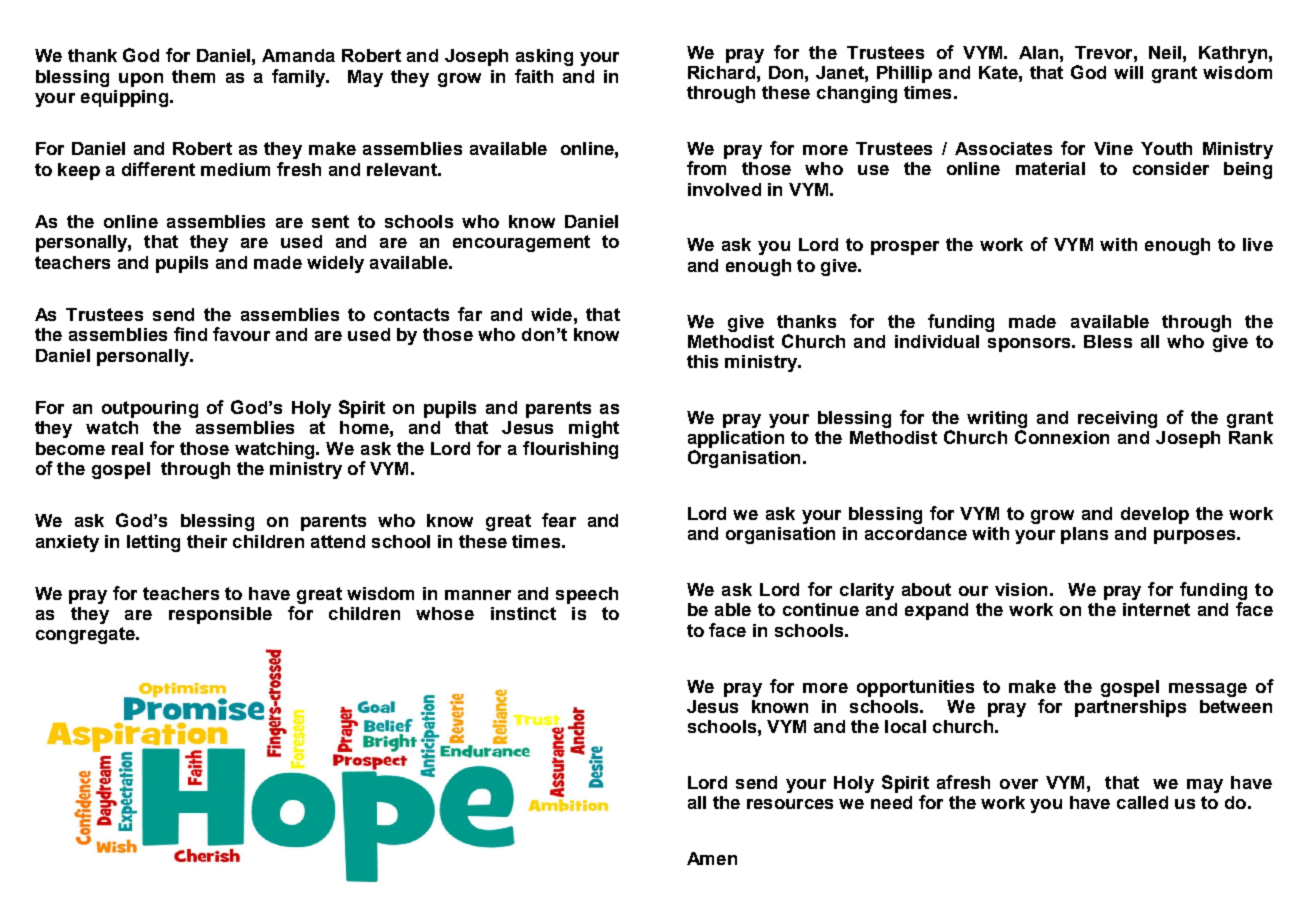 The image size is (1308, 924). I want to click on Richard, so click(721, 72).
